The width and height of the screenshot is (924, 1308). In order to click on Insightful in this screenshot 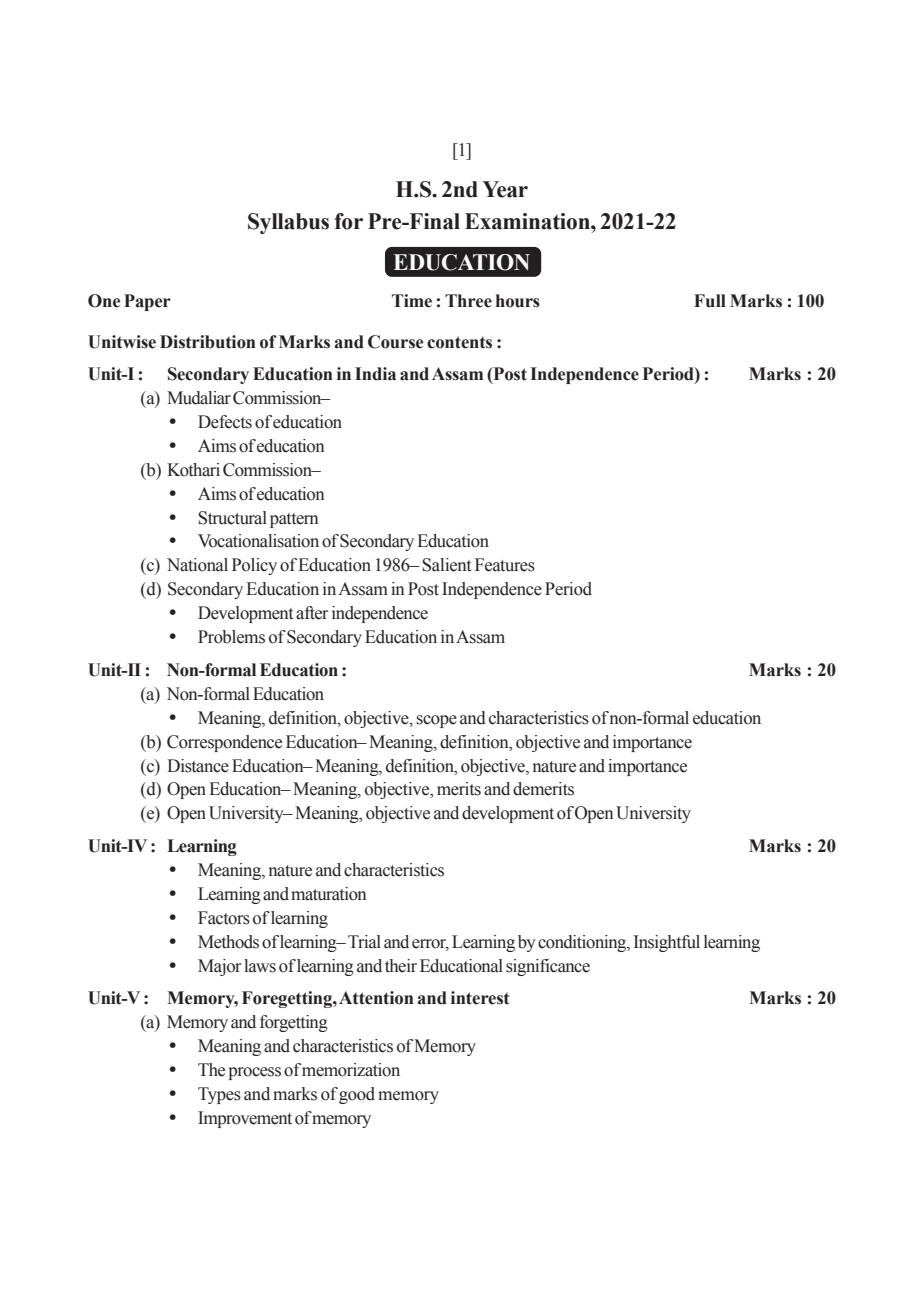, I will do `click(667, 943)`.
